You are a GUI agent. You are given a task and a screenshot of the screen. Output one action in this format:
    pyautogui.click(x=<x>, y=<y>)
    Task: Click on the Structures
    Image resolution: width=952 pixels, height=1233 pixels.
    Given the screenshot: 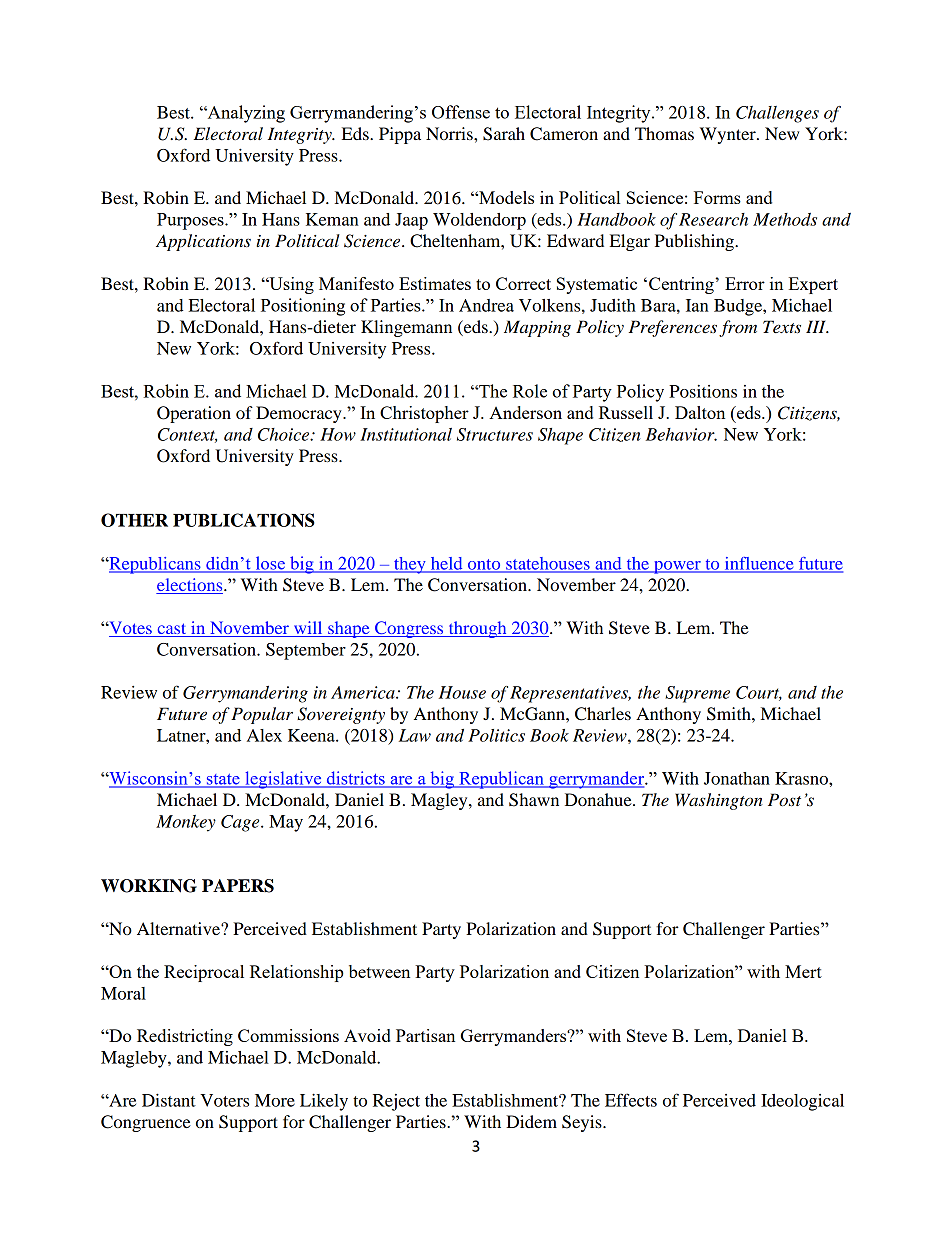 What is the action you would take?
    pyautogui.click(x=495, y=434)
